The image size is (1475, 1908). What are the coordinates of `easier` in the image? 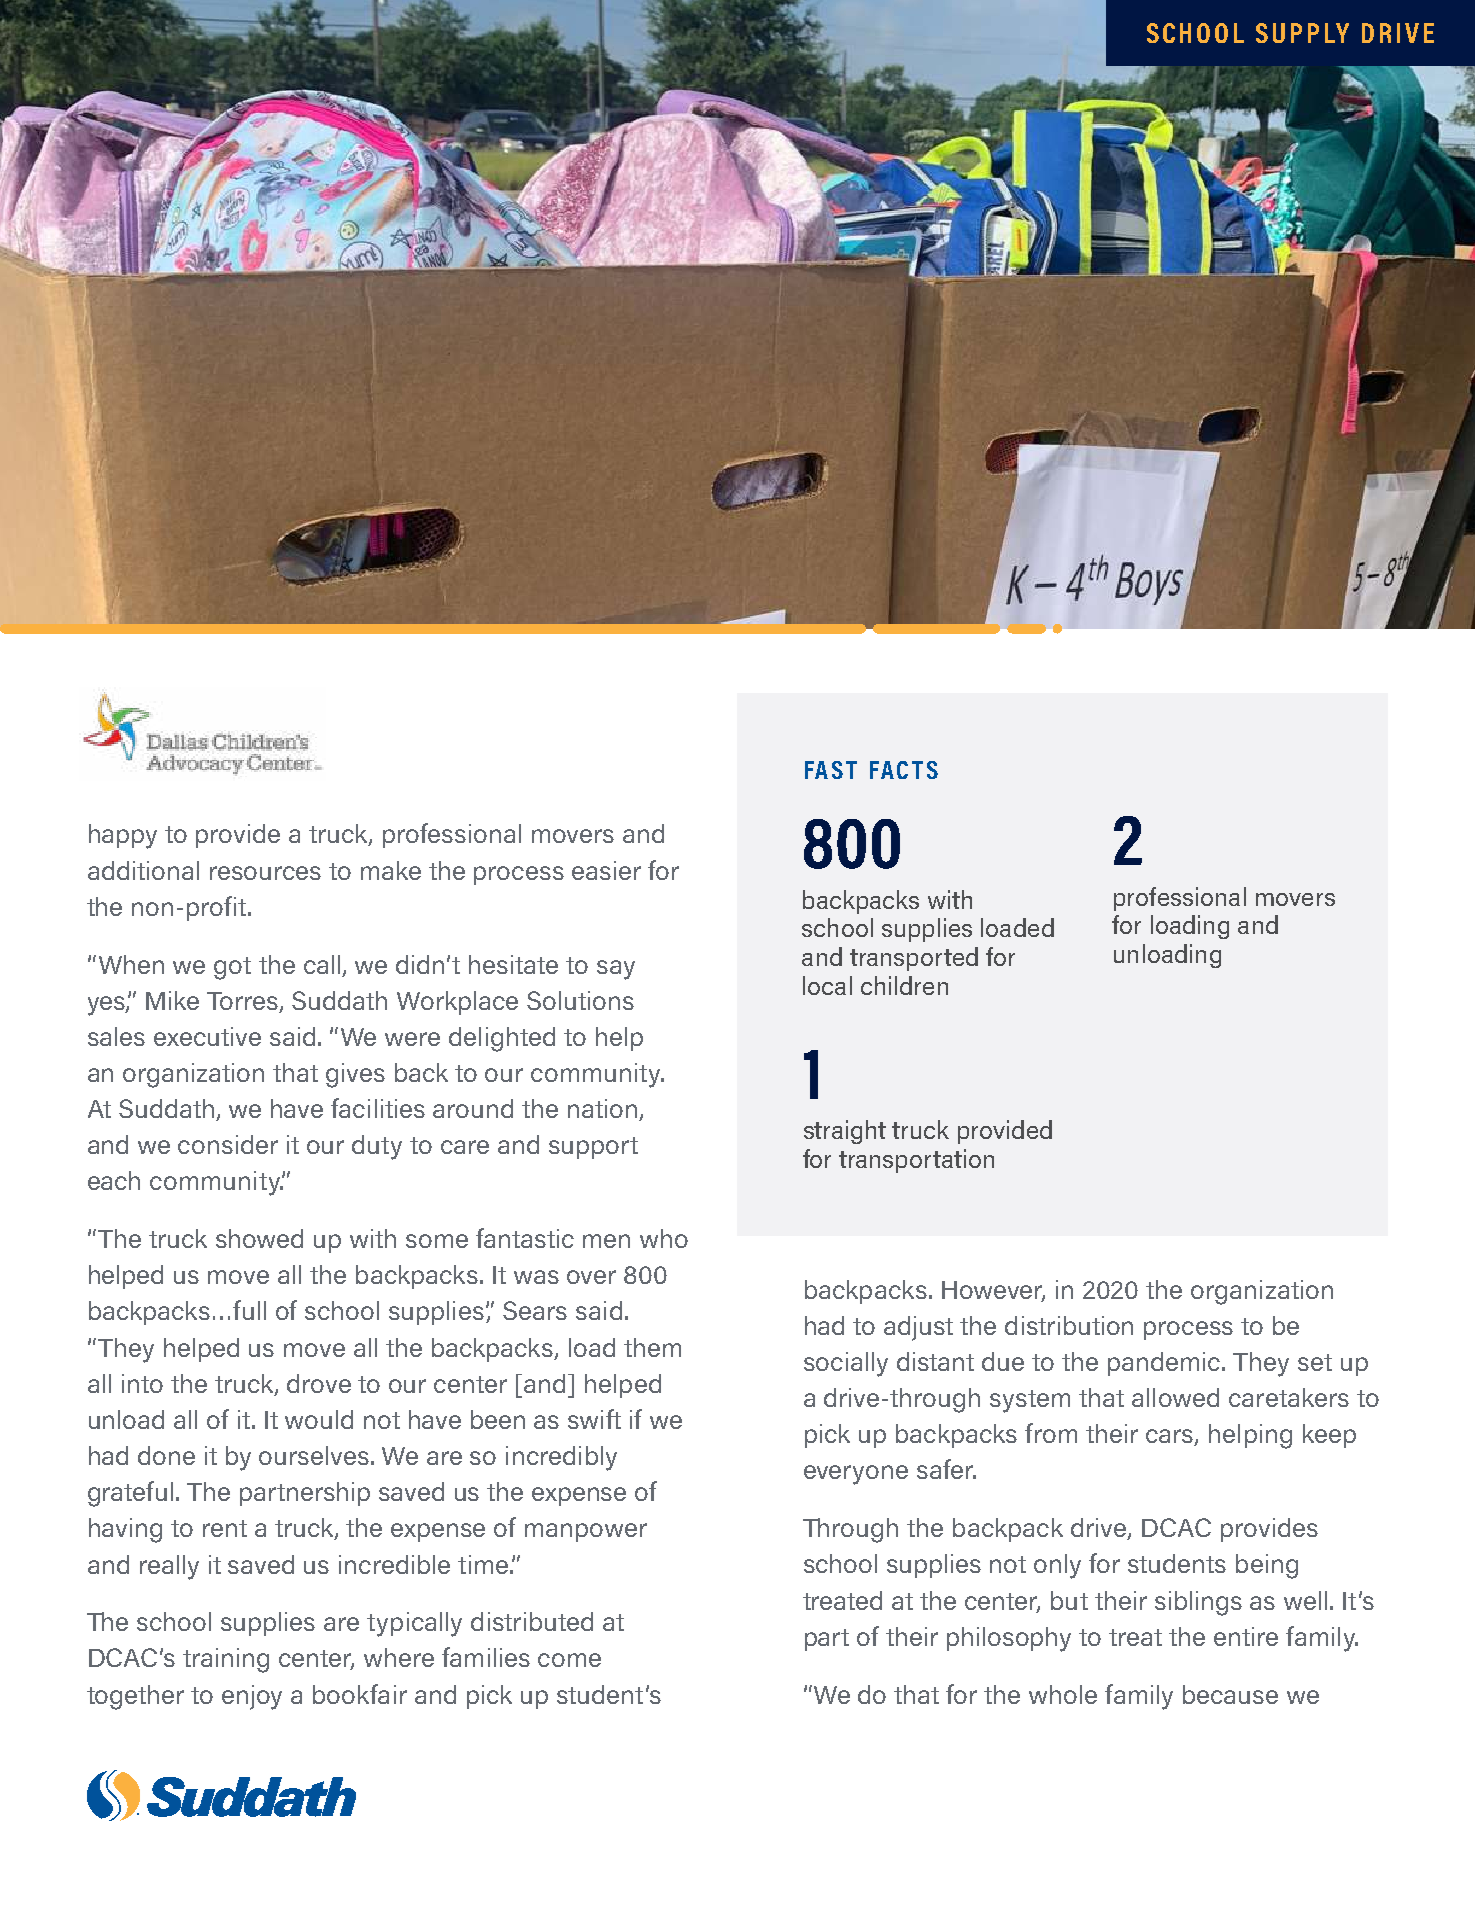 It's located at (606, 870).
